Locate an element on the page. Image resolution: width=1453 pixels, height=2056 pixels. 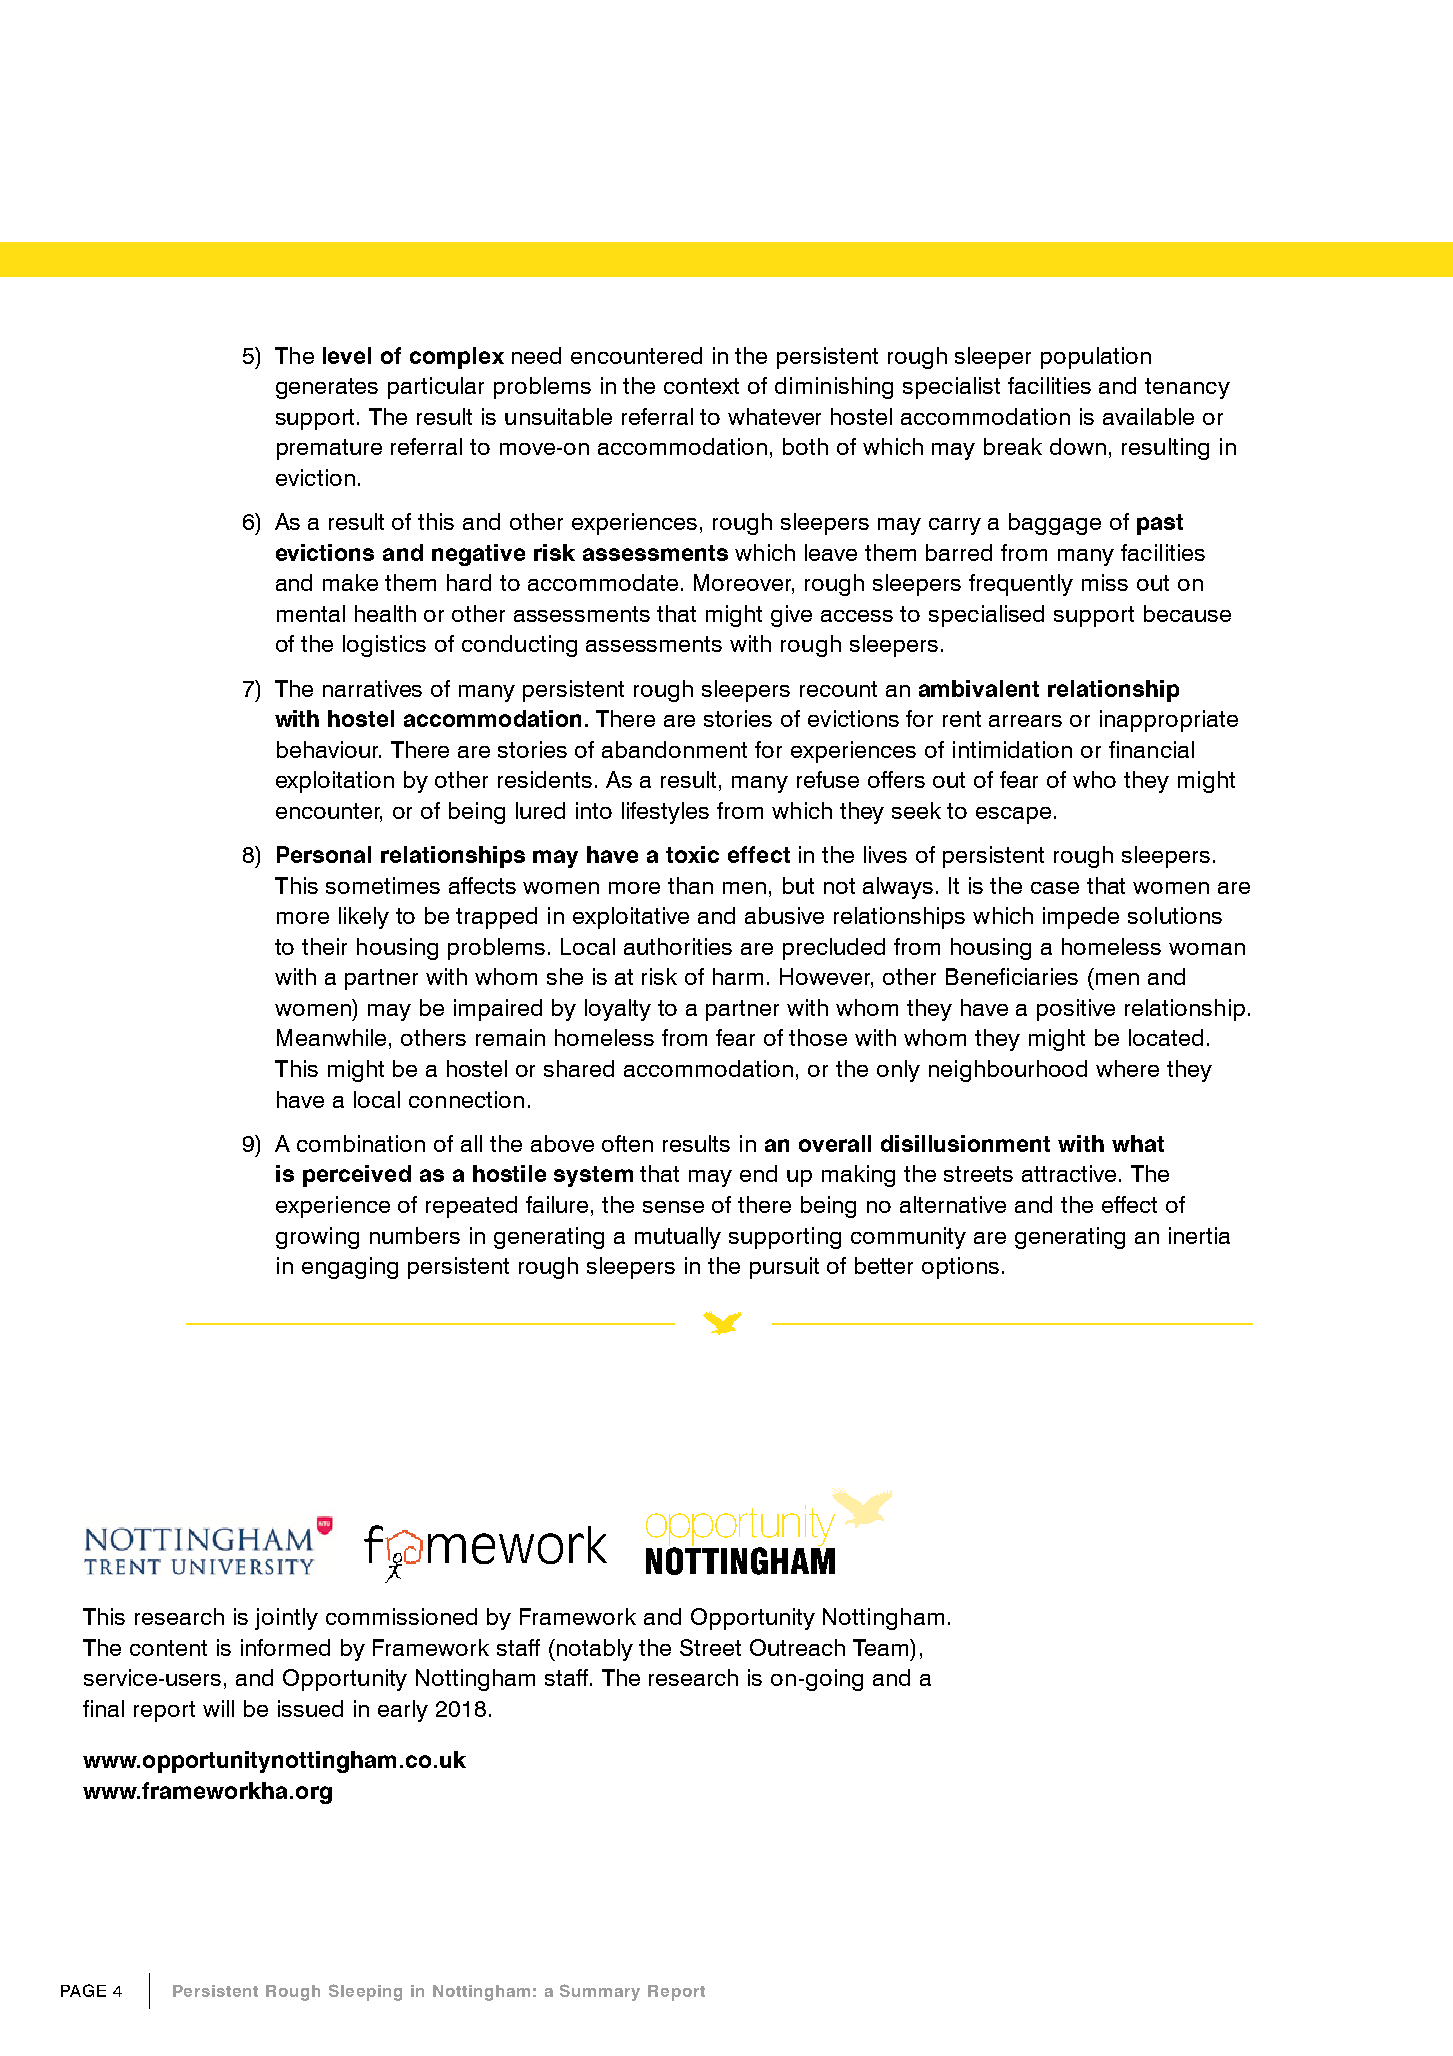
lifestyles is located at coordinates (665, 813).
